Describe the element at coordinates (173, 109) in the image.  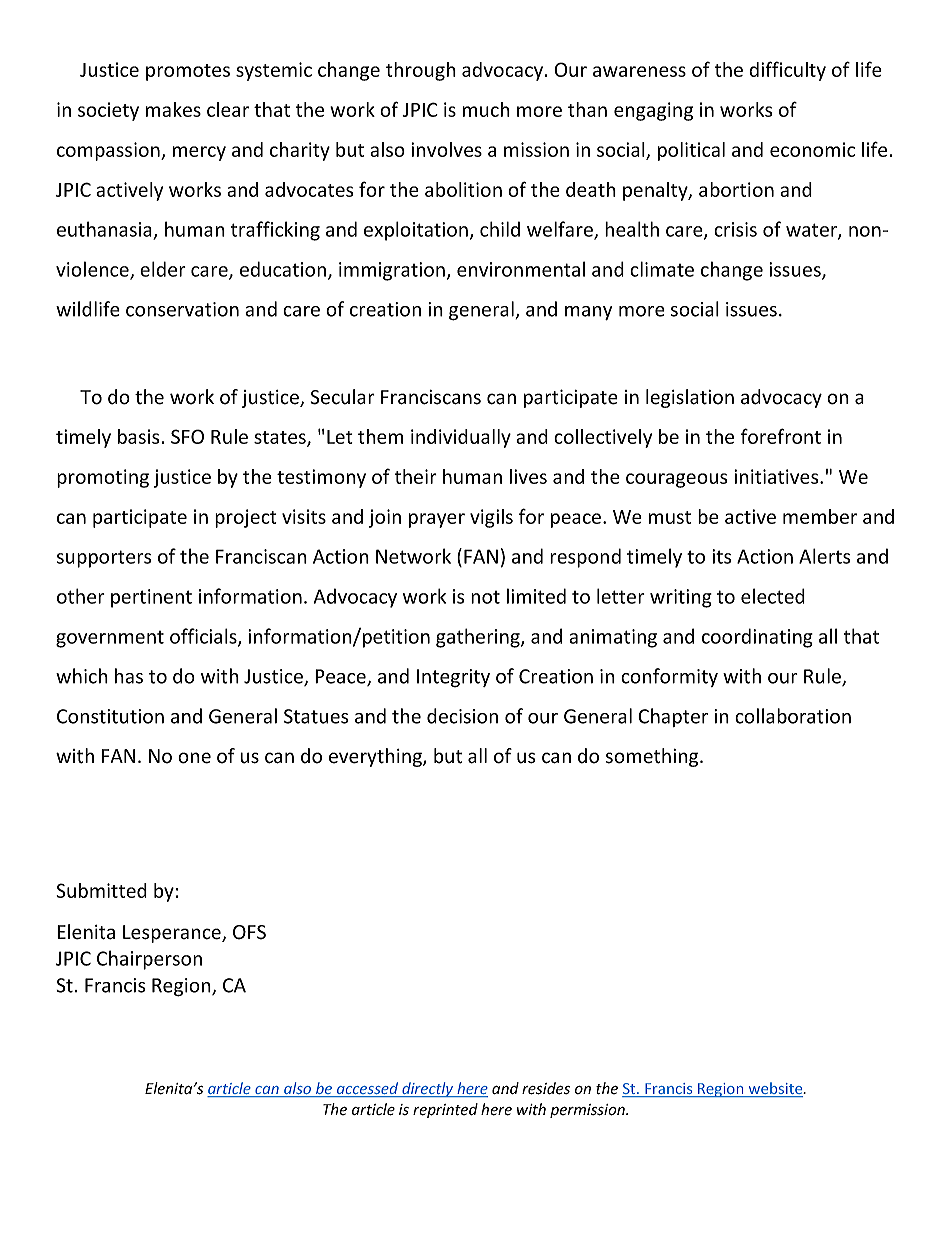
I see `makes` at that location.
